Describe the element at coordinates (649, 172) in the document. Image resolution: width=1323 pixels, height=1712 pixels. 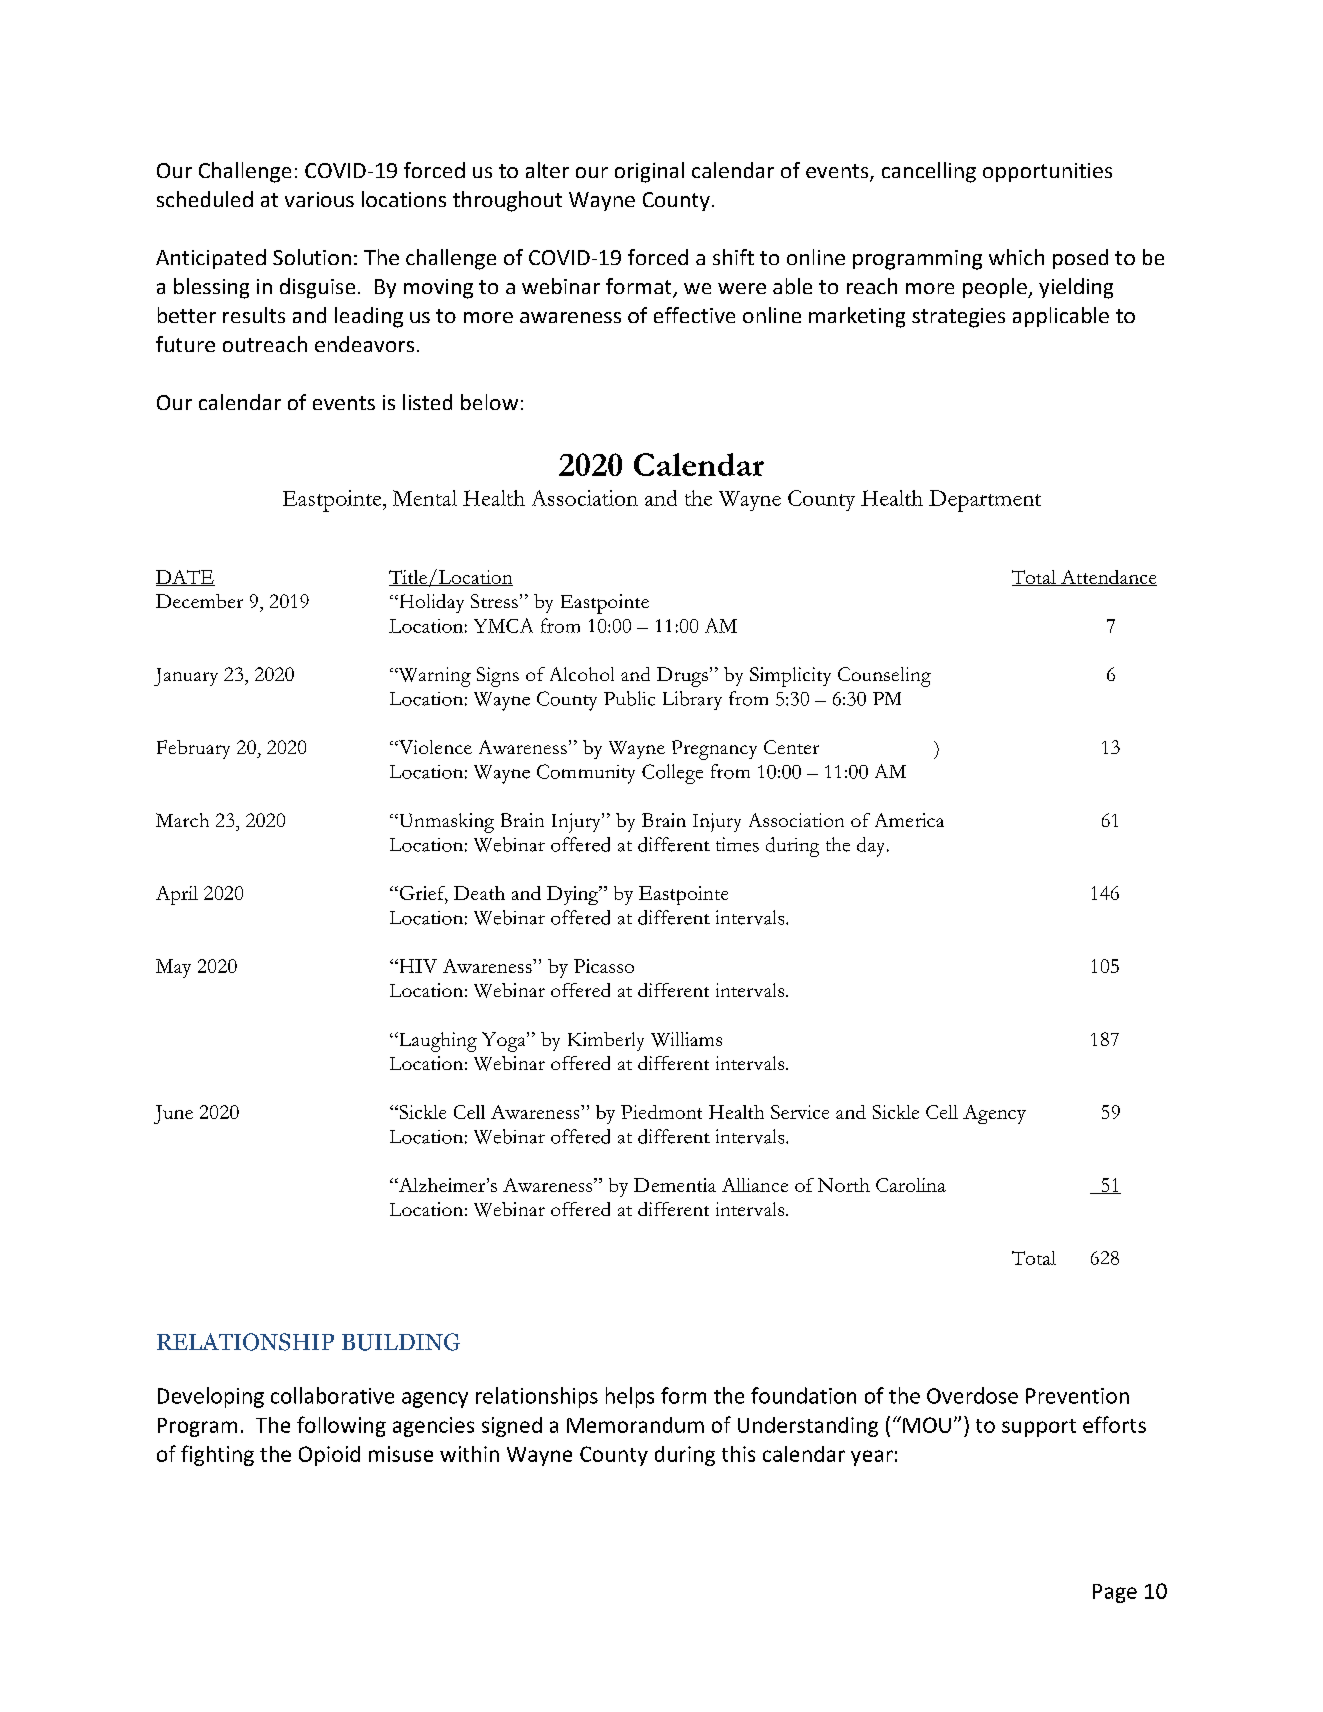
I see `original` at that location.
